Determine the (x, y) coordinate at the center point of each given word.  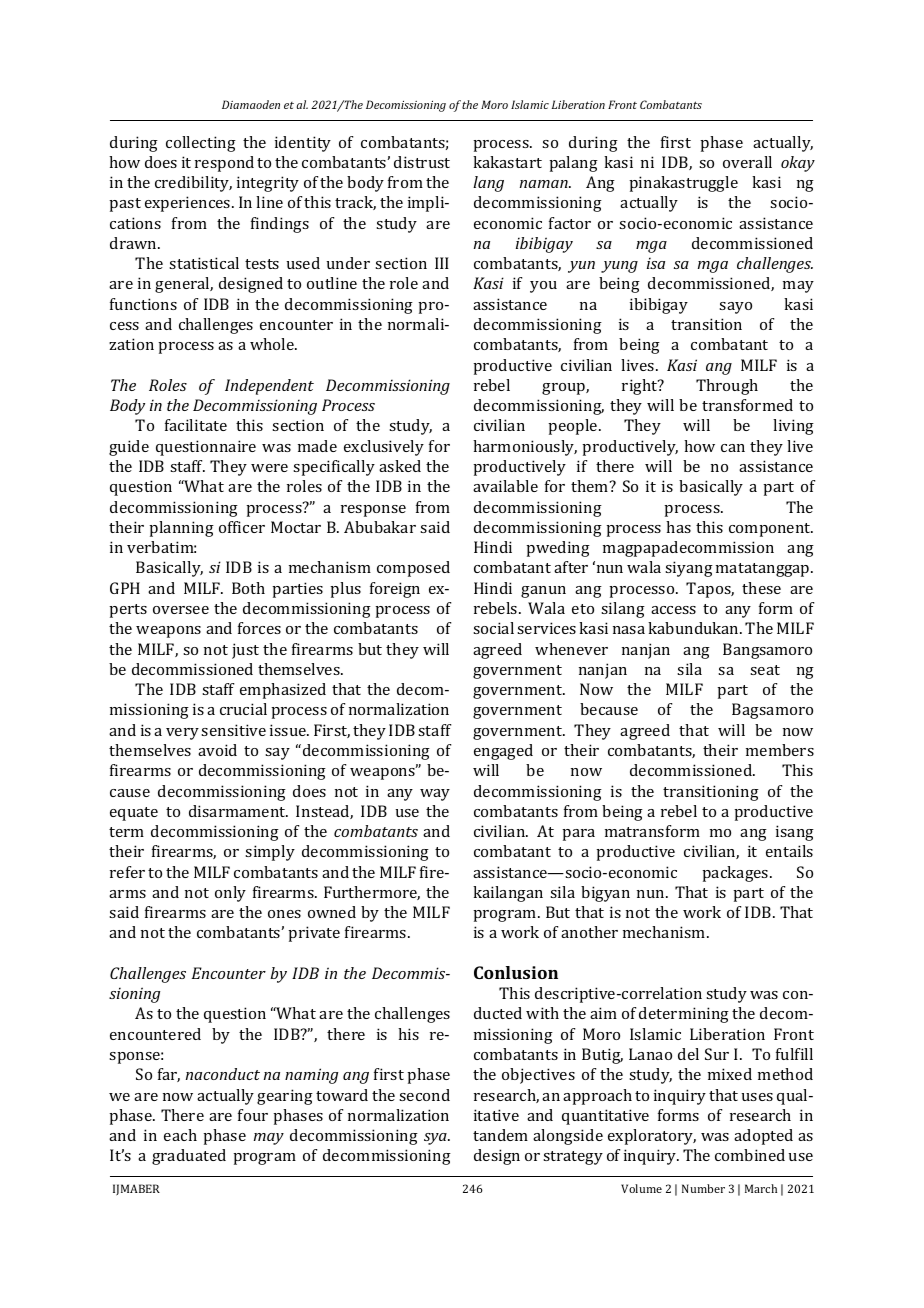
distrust (422, 162)
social (493, 628)
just (245, 651)
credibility (193, 184)
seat (765, 670)
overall (747, 162)
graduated (189, 1157)
